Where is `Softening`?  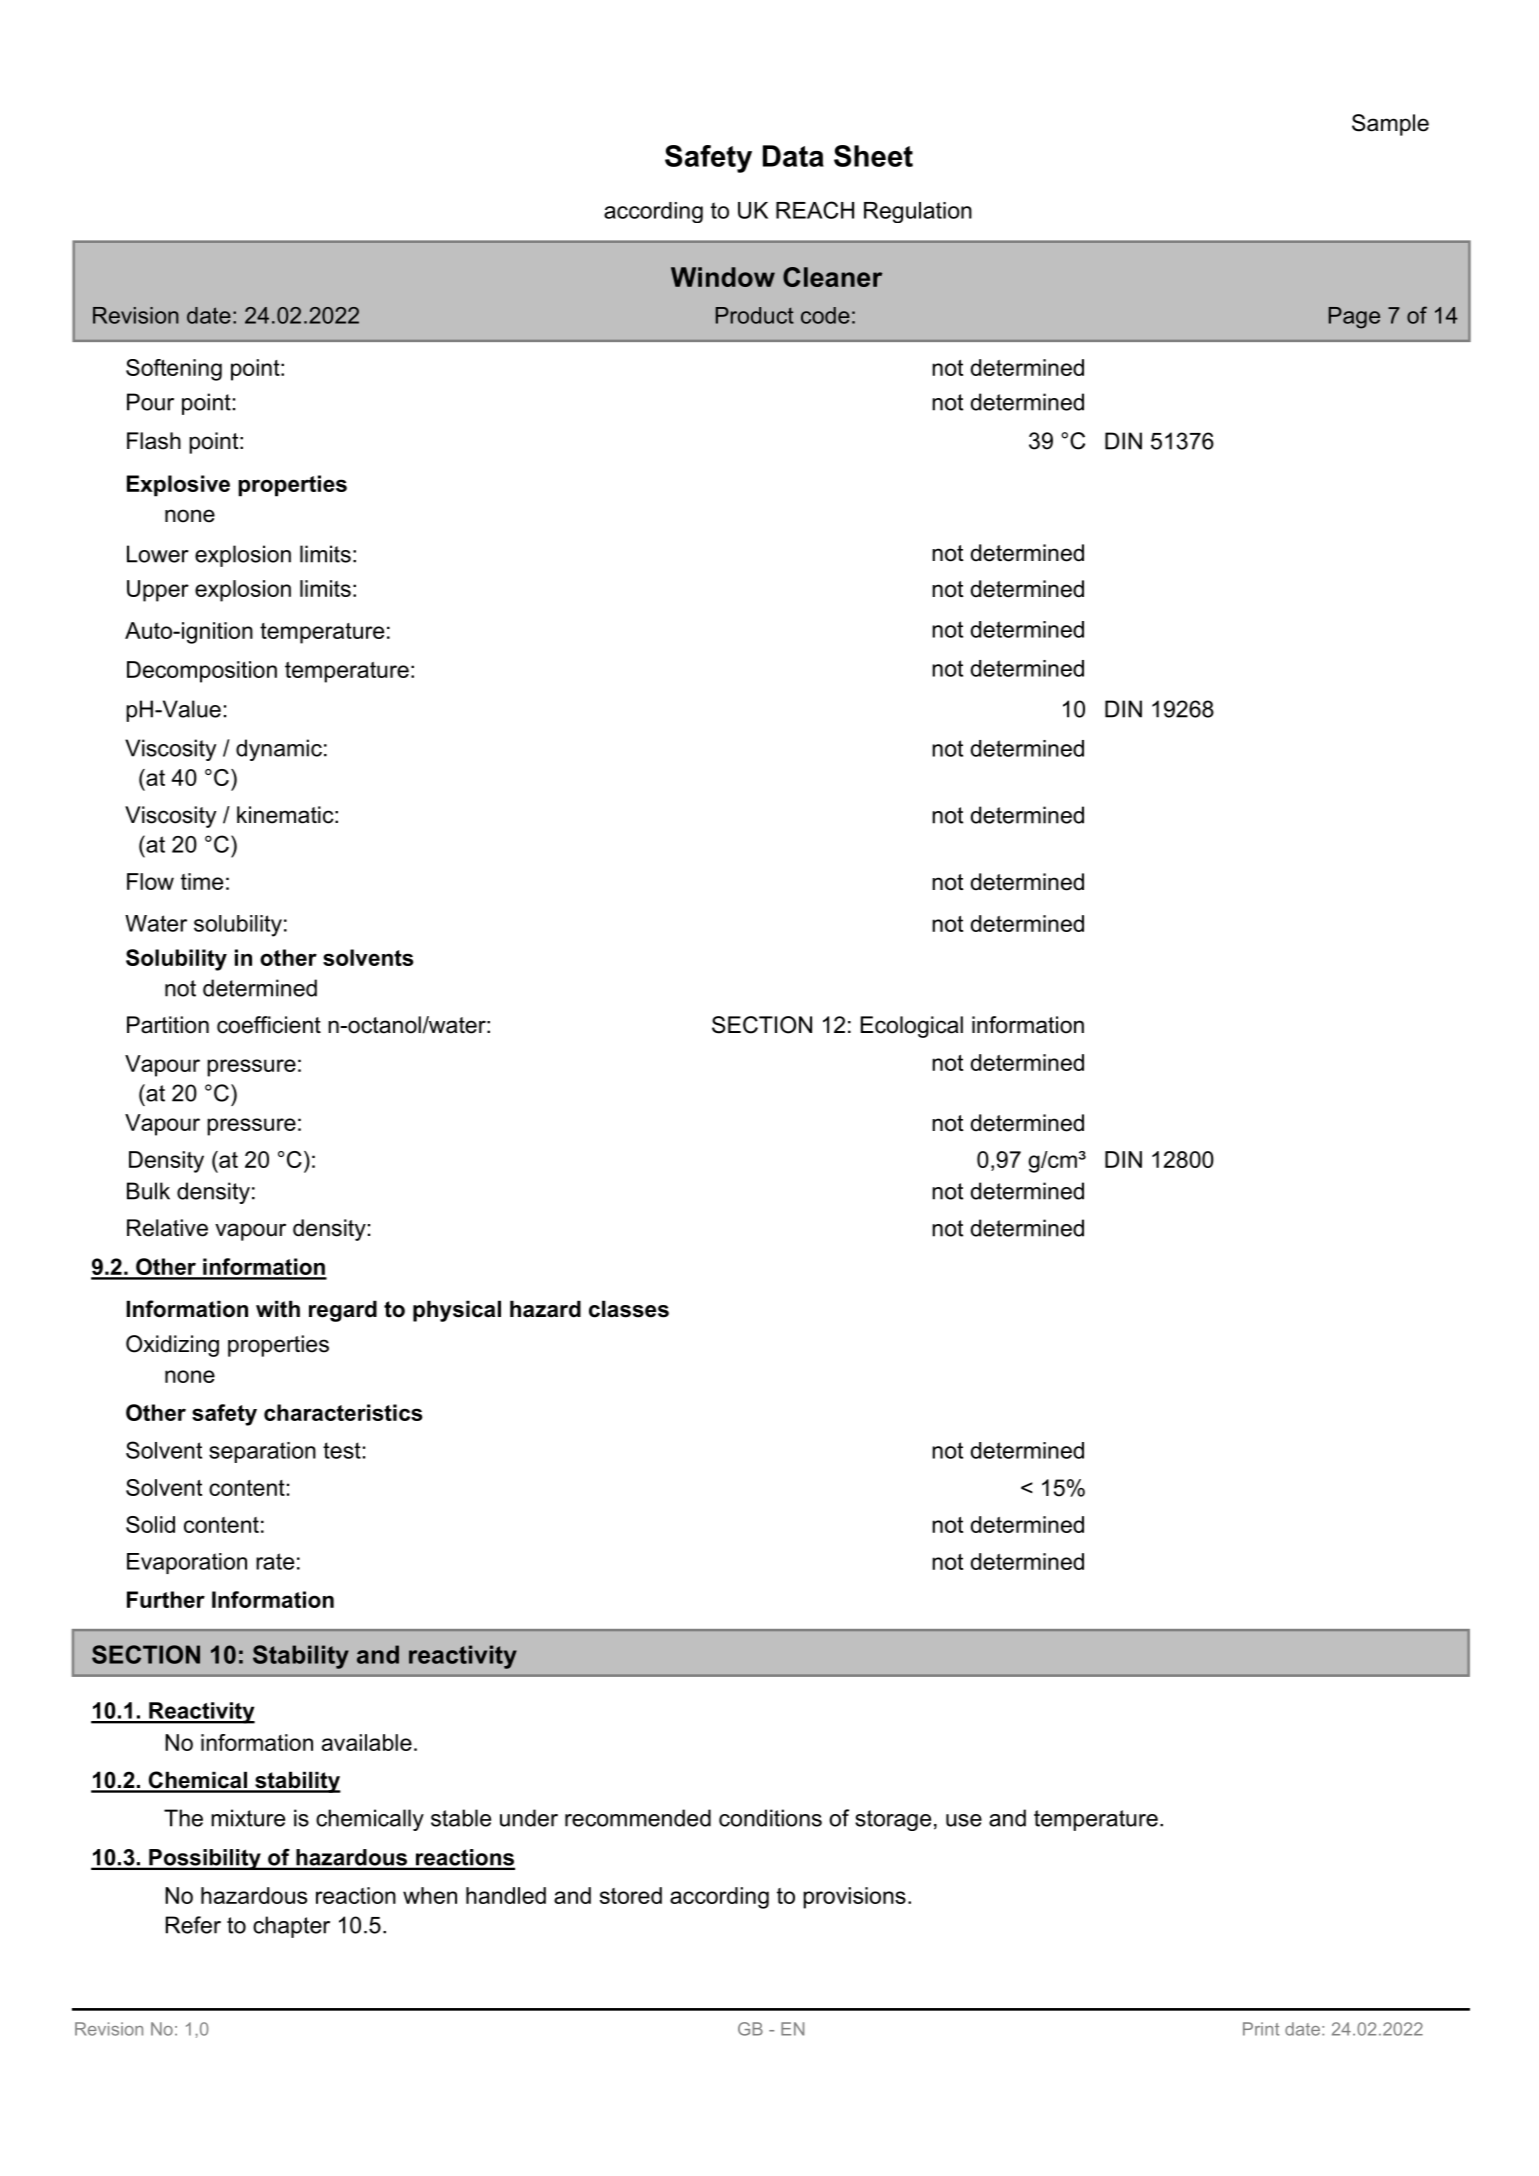
Softening is located at coordinates (174, 370).
